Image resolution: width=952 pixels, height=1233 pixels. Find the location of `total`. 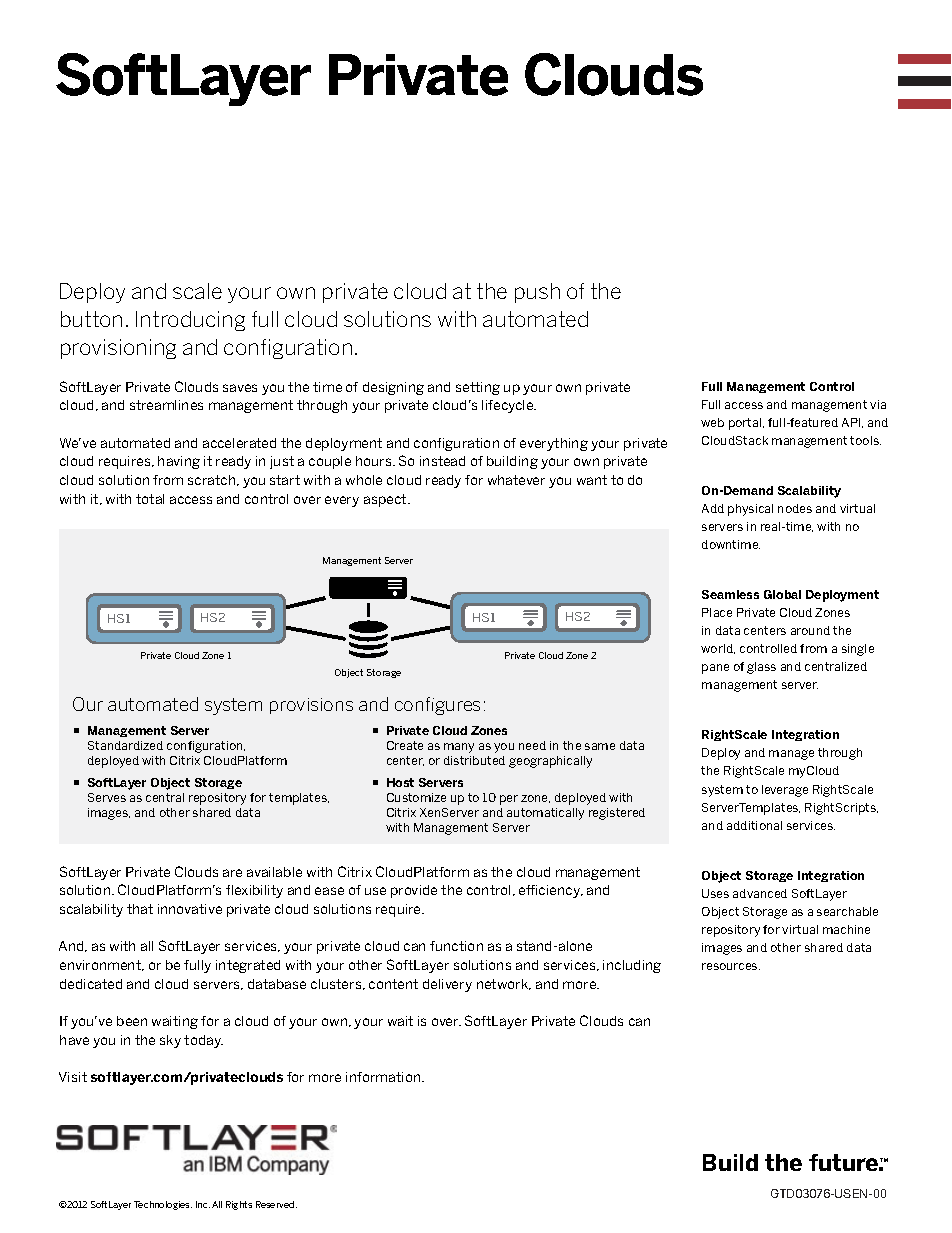

total is located at coordinates (150, 499).
